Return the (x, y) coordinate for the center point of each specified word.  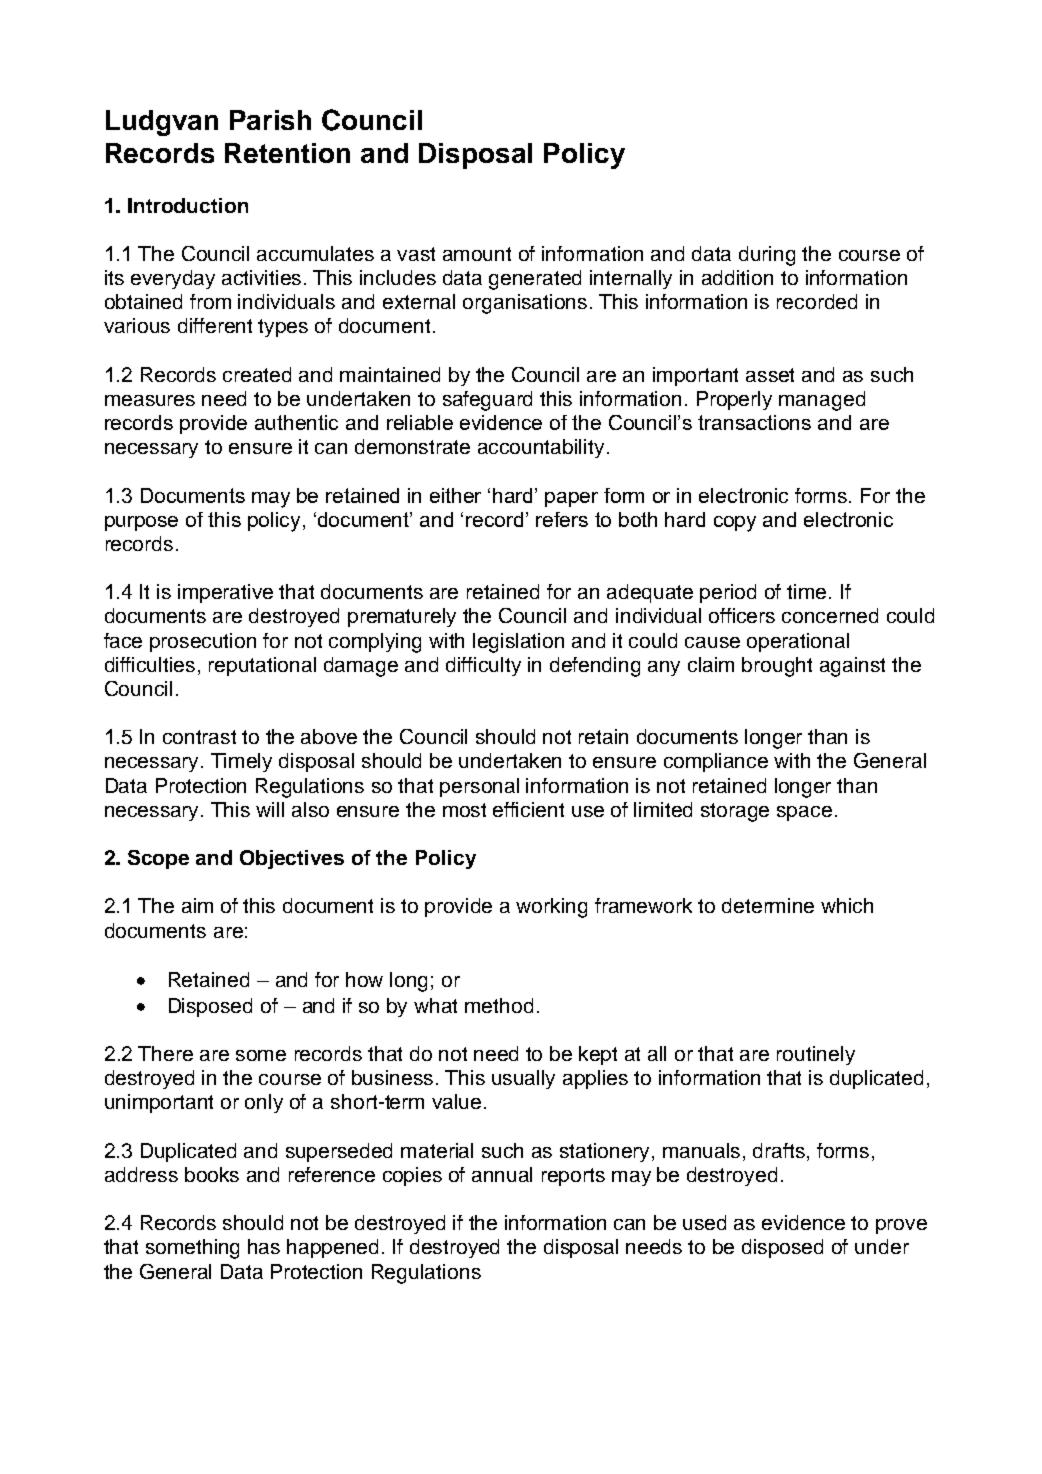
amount (477, 254)
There (165, 1053)
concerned (830, 615)
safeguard (487, 401)
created (257, 374)
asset (770, 375)
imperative (225, 593)
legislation (518, 643)
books (212, 1174)
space (804, 813)
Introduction (188, 205)
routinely (816, 1055)
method (499, 1005)
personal (479, 787)
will (270, 809)
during (767, 256)
